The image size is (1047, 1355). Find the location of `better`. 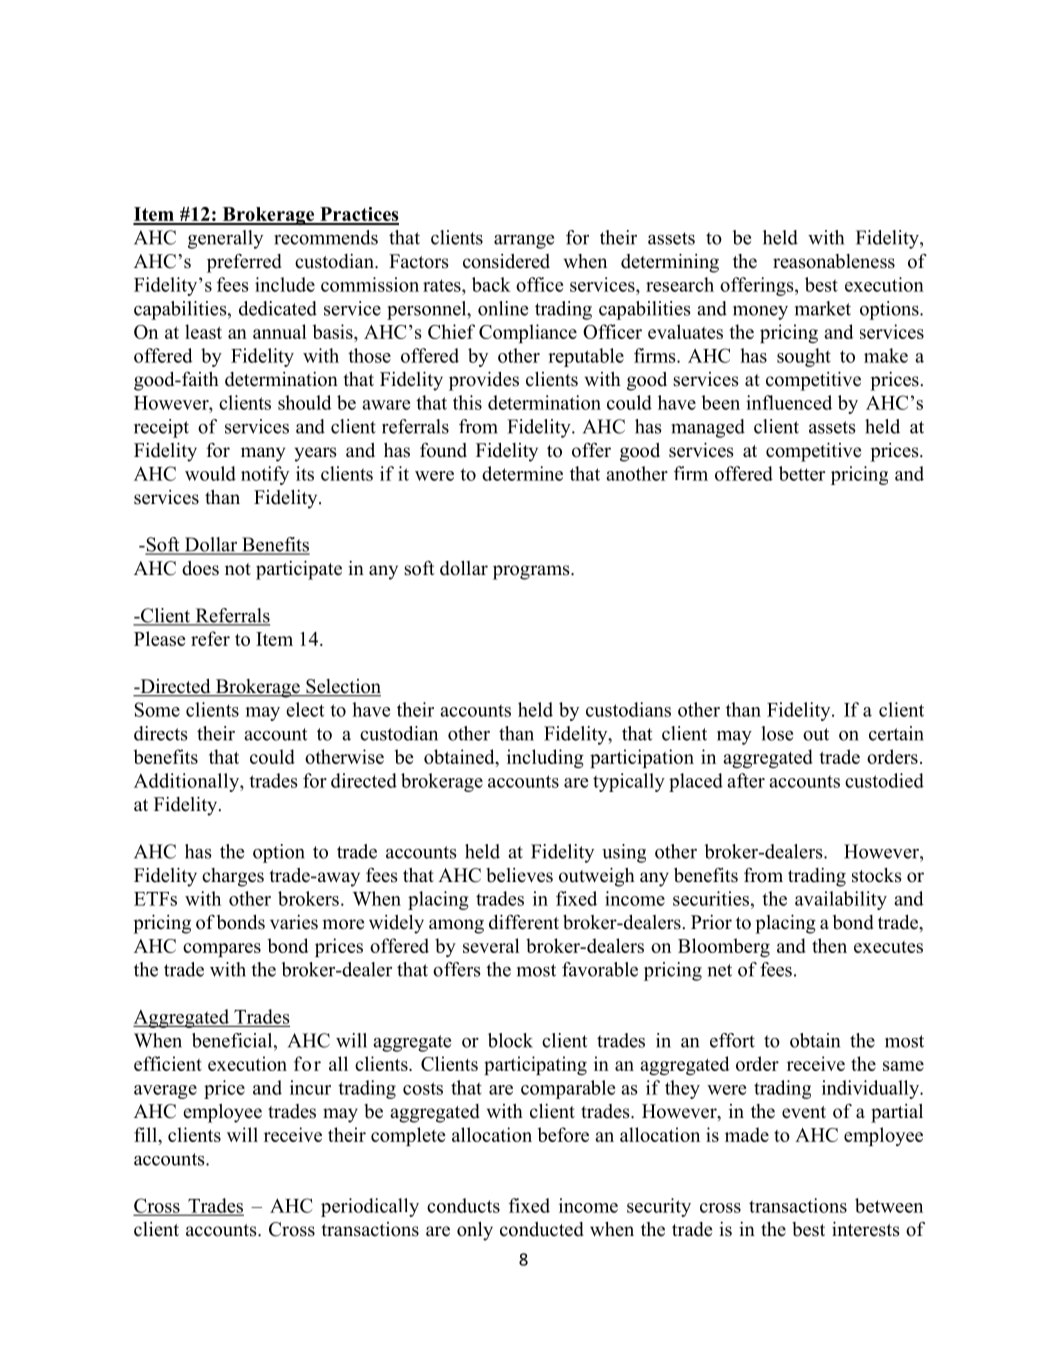

better is located at coordinates (802, 473).
